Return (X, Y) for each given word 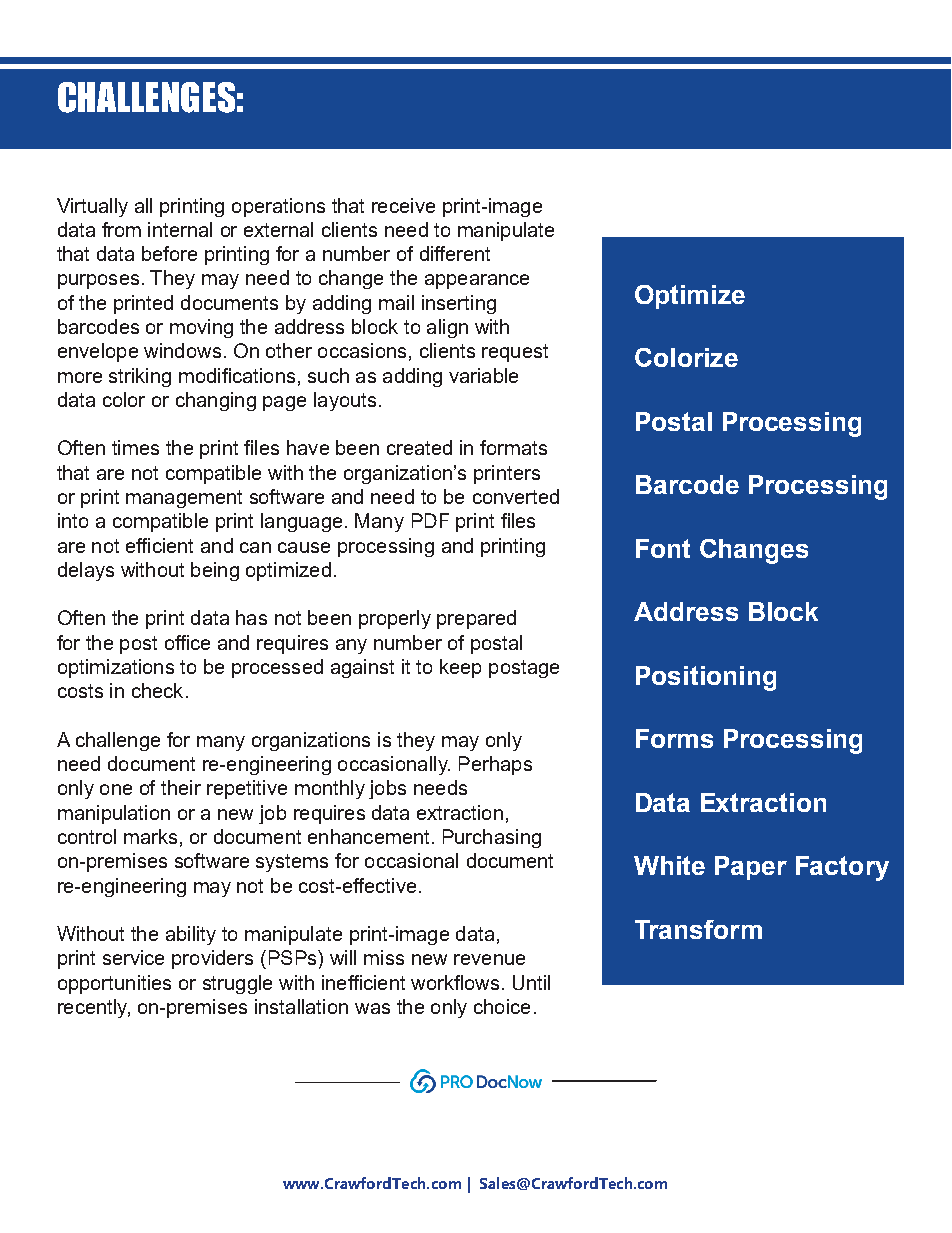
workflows (455, 982)
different (455, 253)
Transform (698, 929)
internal (180, 229)
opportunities (114, 984)
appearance (477, 281)
